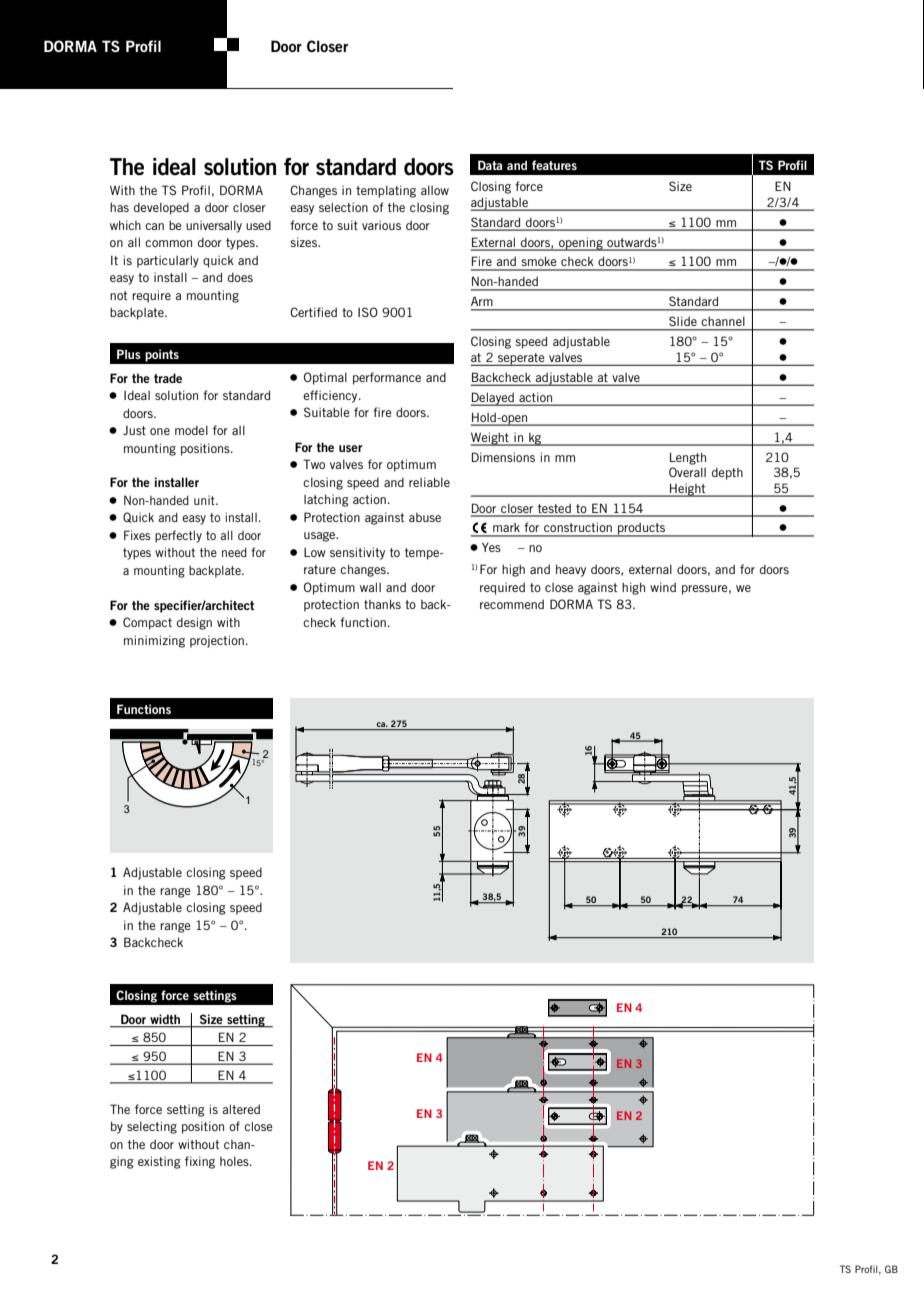 This document has height=1308, width=924. Describe the element at coordinates (205, 500) in the document. I see `unit` at that location.
